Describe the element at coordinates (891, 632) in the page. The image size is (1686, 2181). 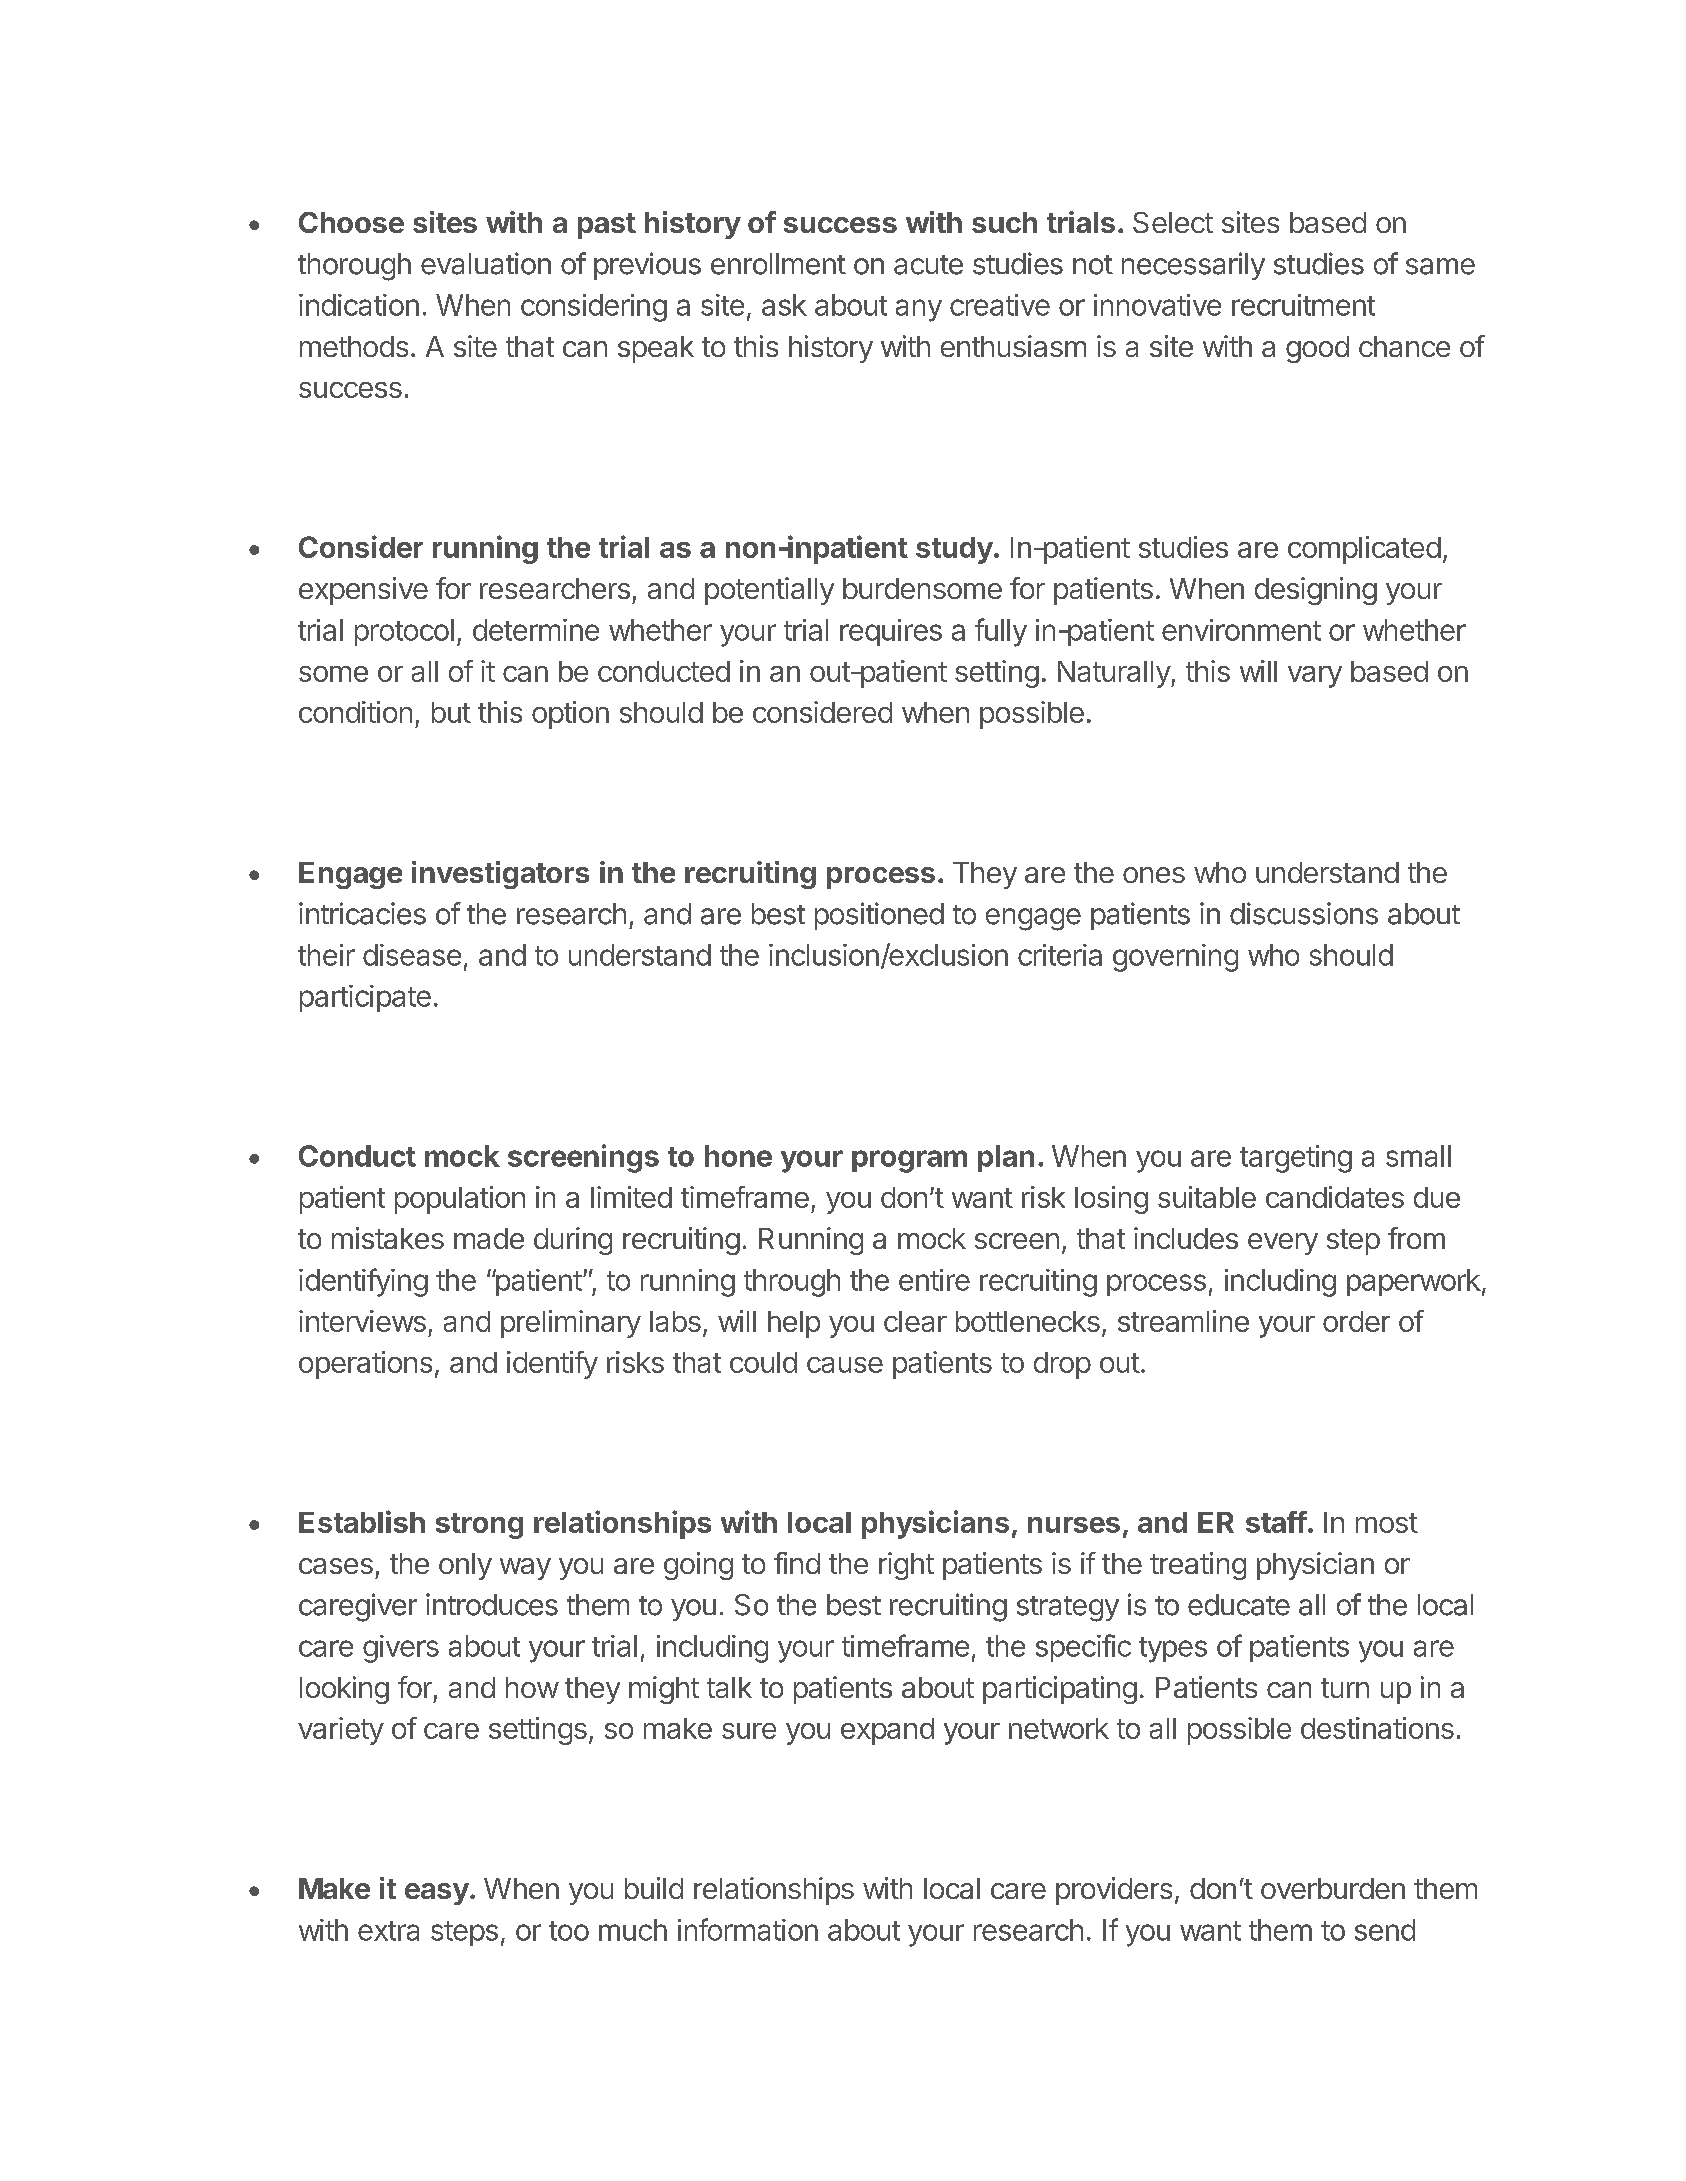
I see `requires` at that location.
